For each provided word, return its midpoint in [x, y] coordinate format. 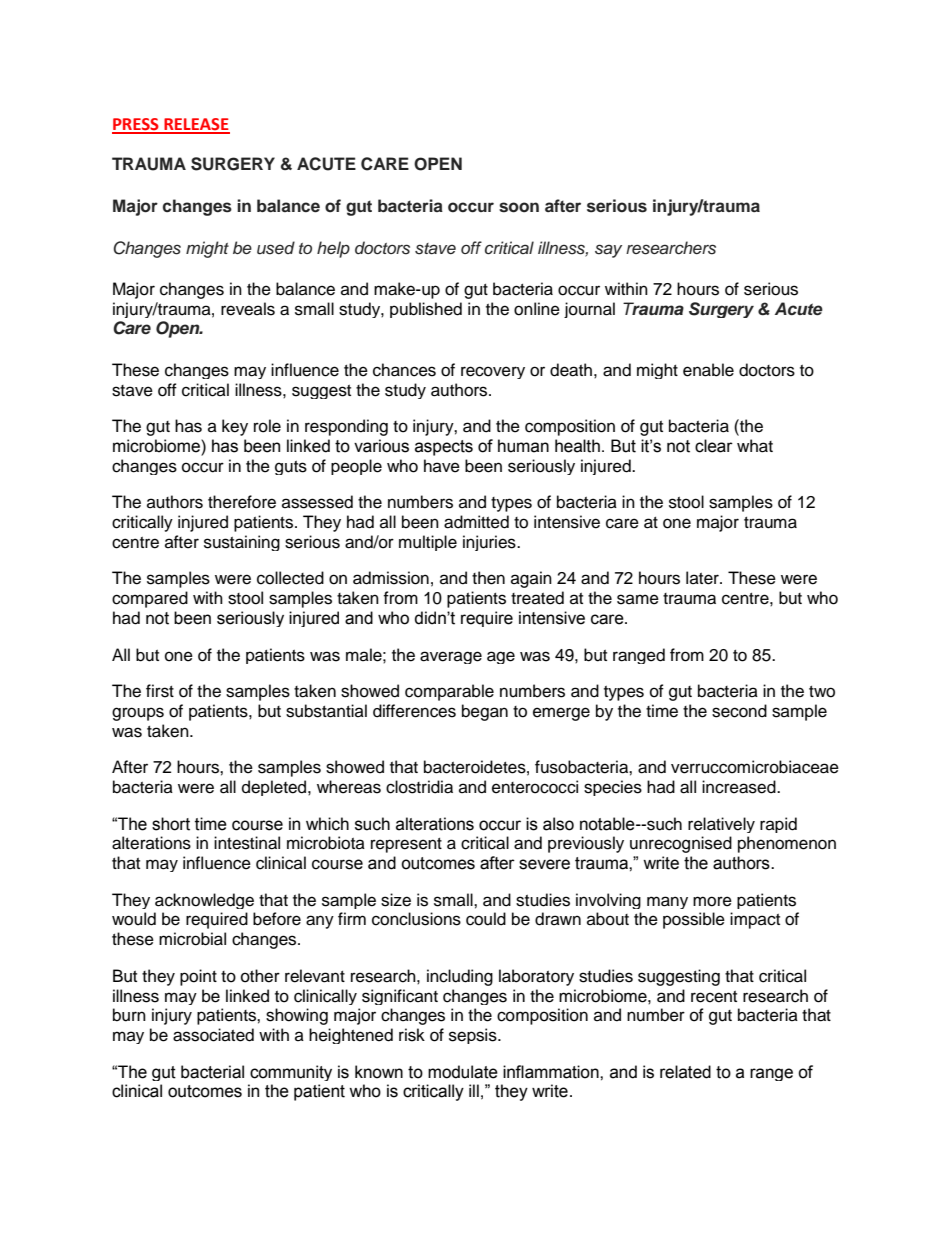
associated [213, 1035]
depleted [275, 788]
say [608, 251]
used [276, 248]
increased [740, 787]
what [755, 446]
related [685, 1072]
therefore [242, 502]
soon [519, 207]
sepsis [474, 1036]
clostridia [419, 787]
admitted [476, 522]
